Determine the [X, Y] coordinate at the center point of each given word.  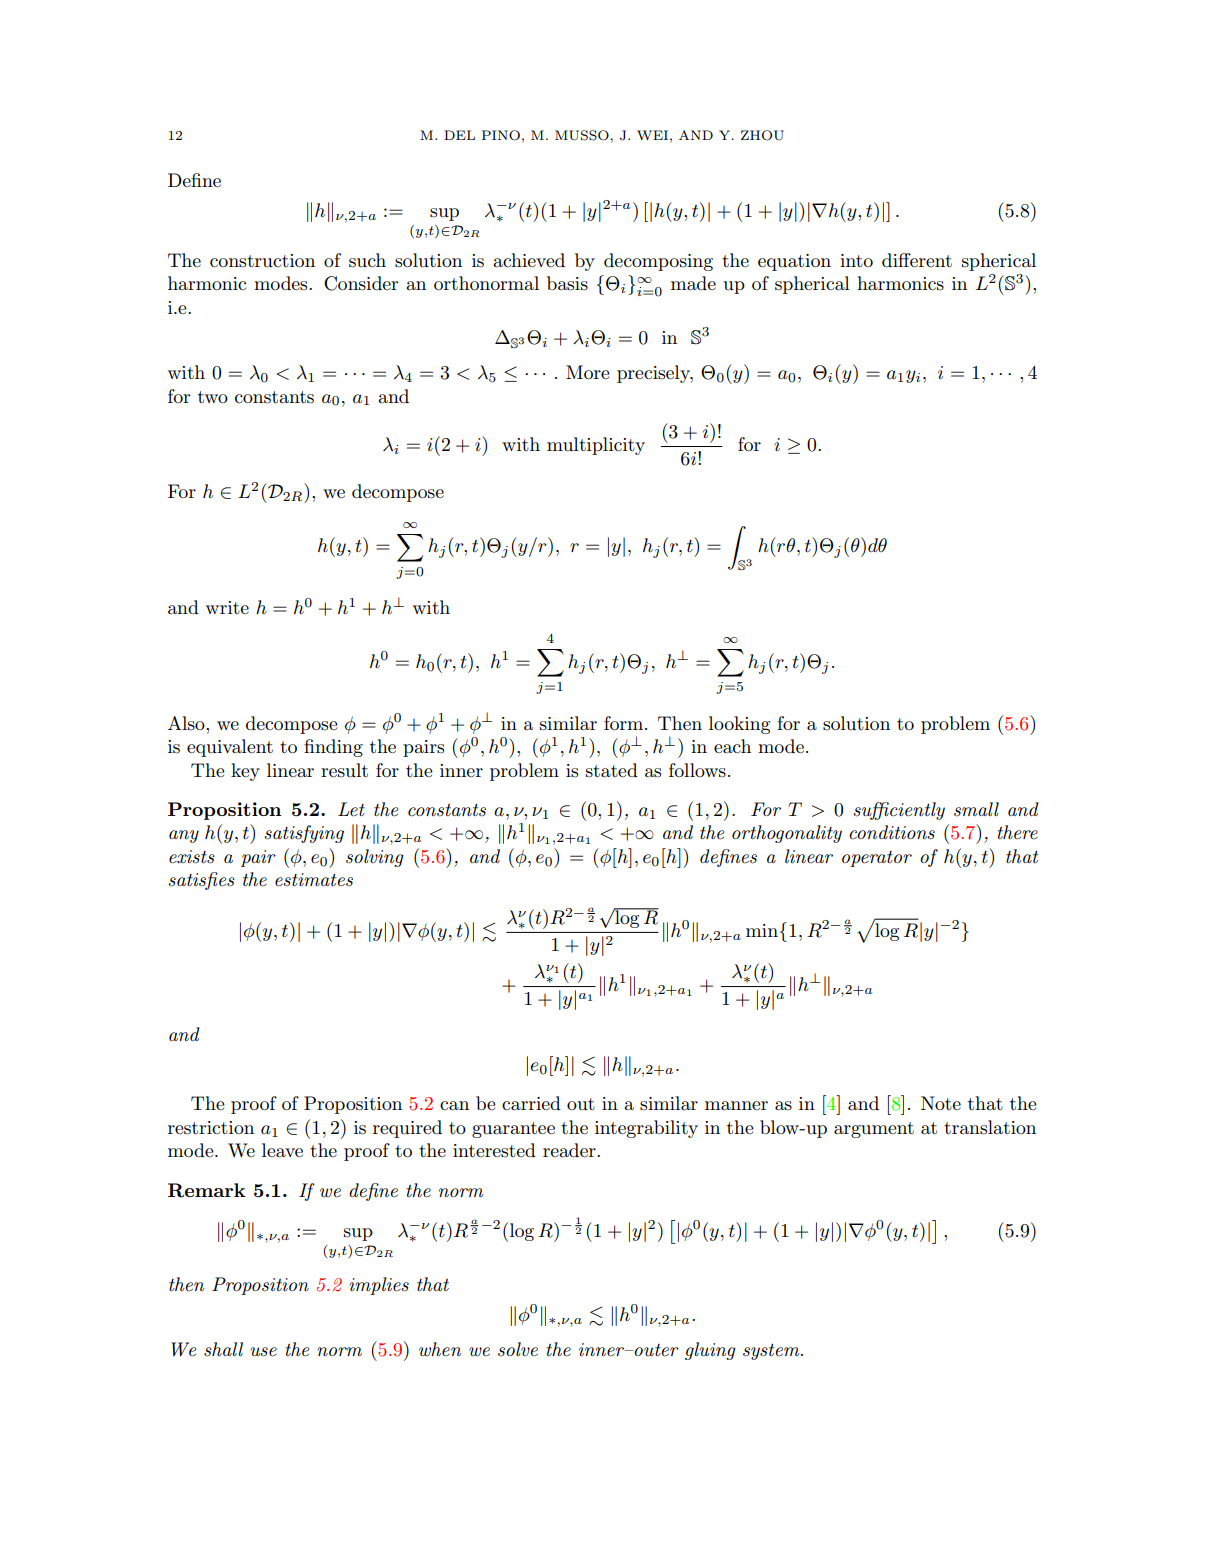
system [772, 1352]
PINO [501, 135]
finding [333, 748]
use [263, 1352]
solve [518, 1349]
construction [262, 261]
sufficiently [899, 811]
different [917, 260]
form [625, 723]
